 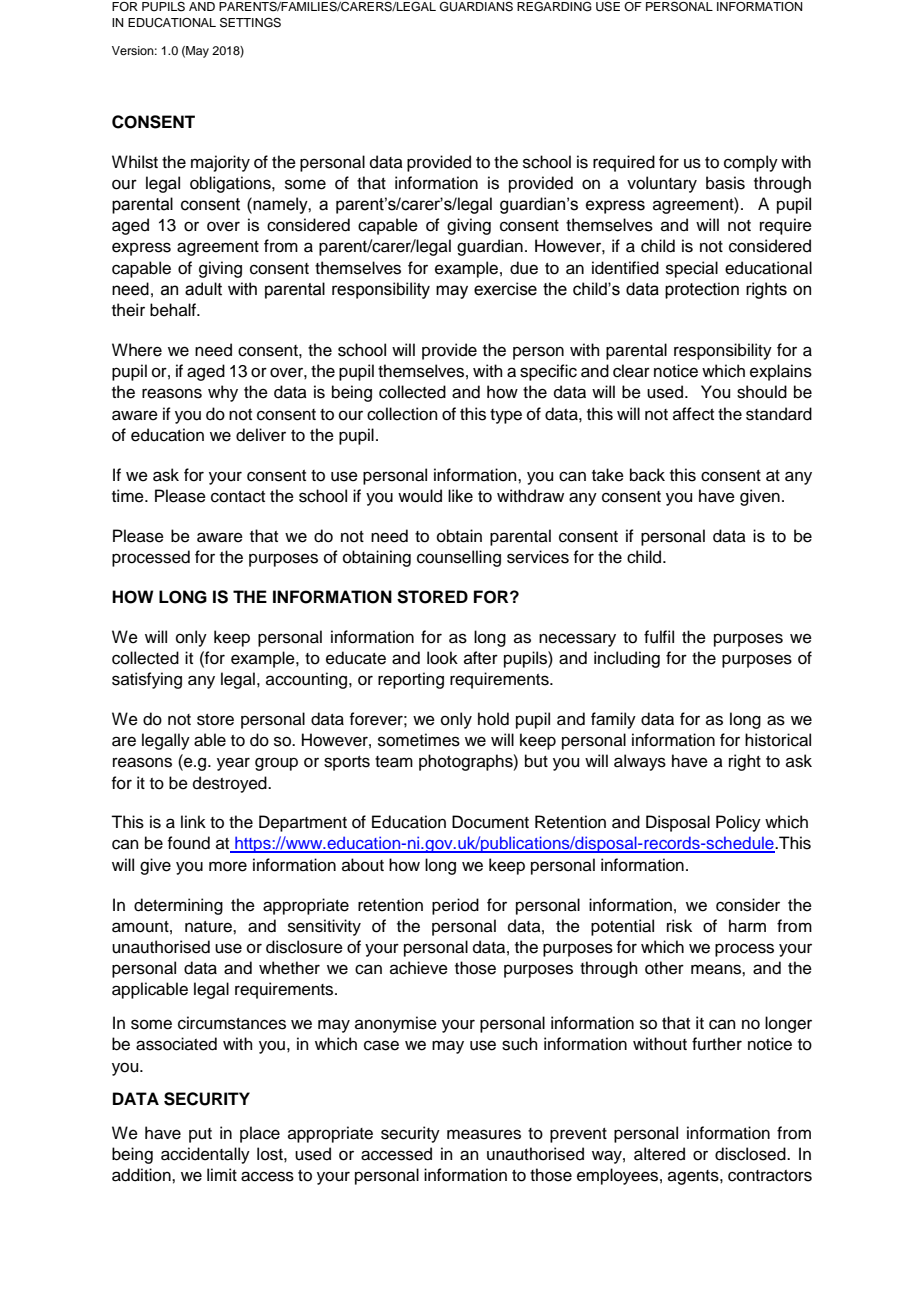 I want to click on special, so click(x=692, y=269).
